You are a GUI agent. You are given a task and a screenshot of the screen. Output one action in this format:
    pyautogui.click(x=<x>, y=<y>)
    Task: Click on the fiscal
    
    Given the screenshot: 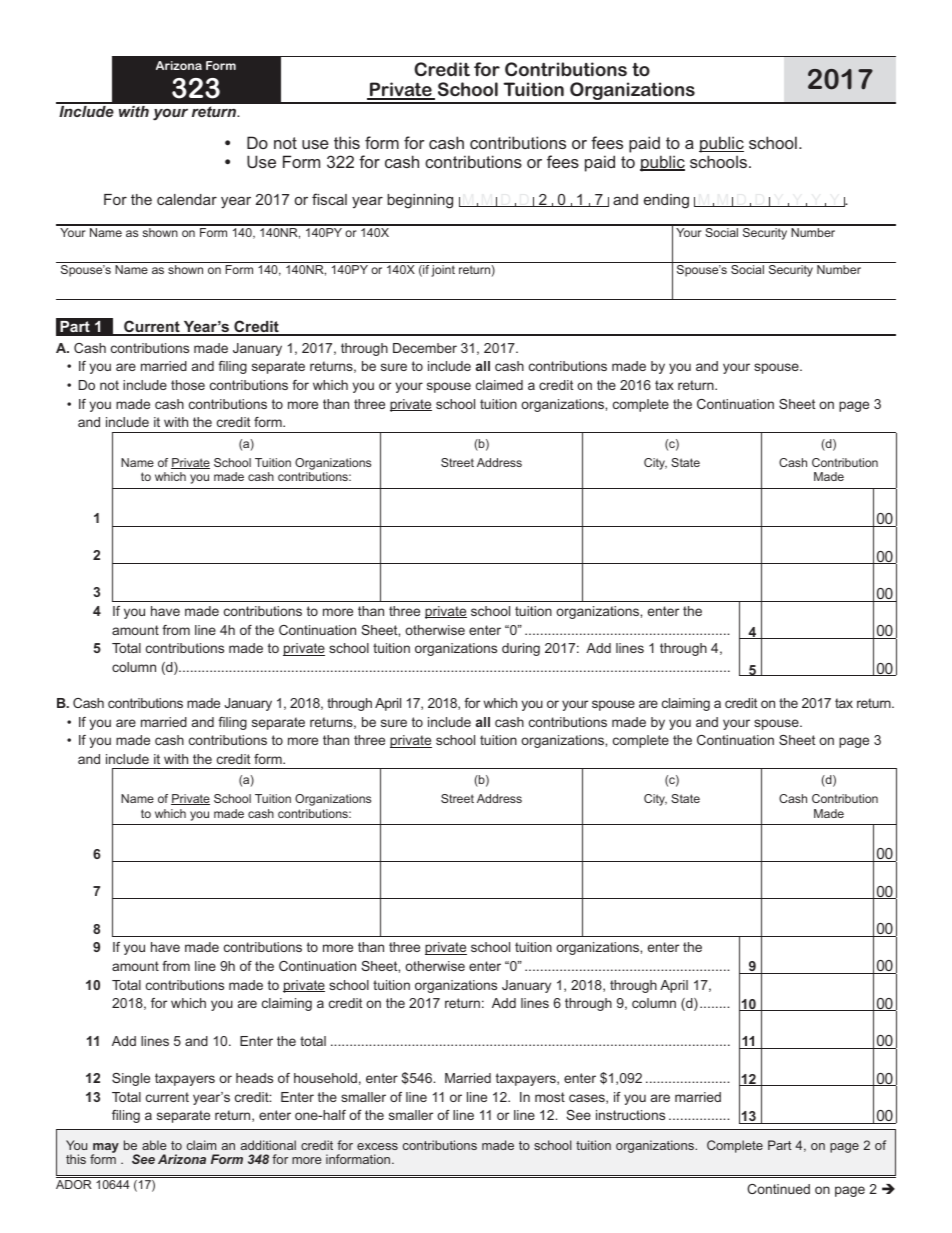 What is the action you would take?
    pyautogui.click(x=329, y=199)
